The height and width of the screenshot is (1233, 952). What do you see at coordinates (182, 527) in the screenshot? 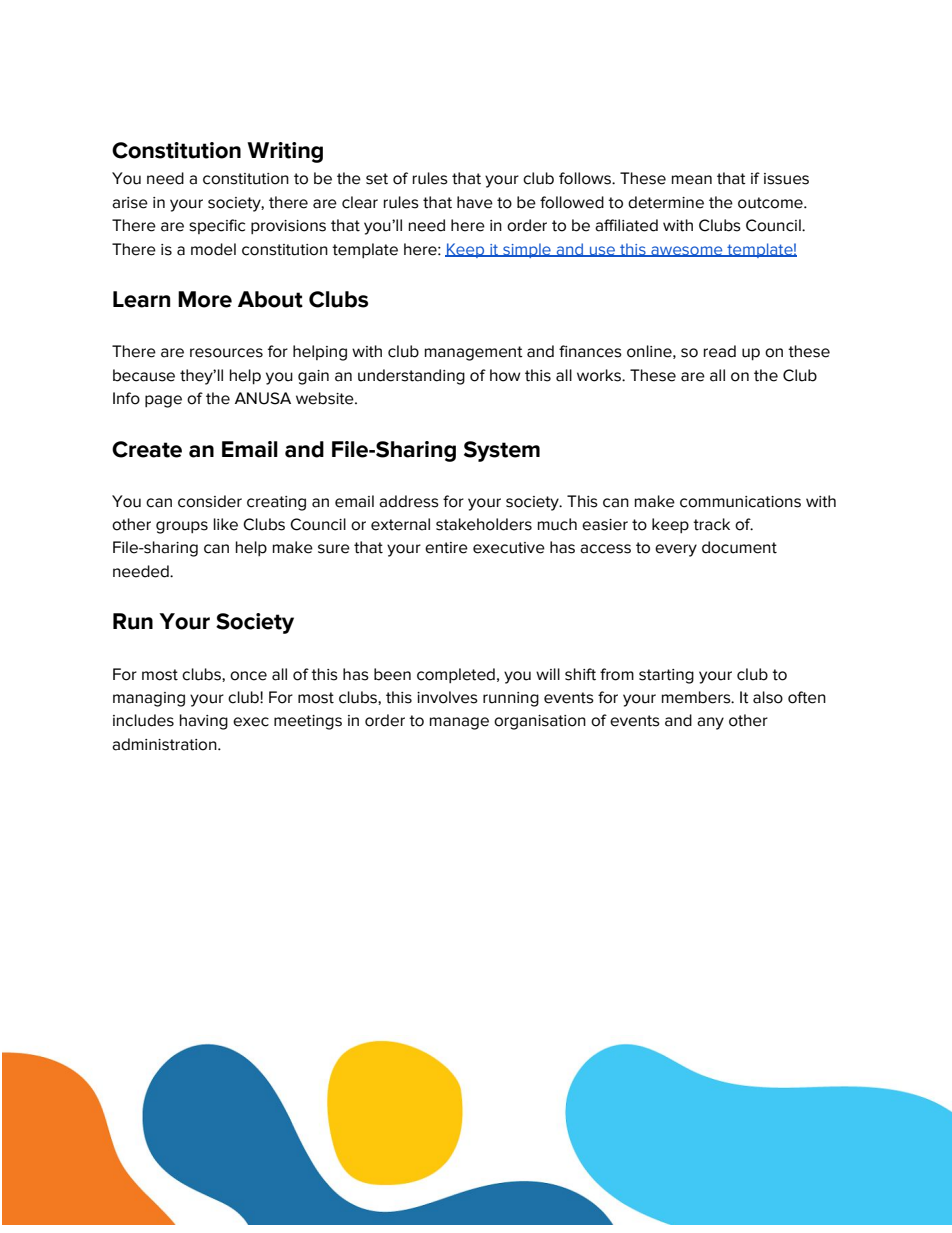
I see `groups` at bounding box center [182, 527].
